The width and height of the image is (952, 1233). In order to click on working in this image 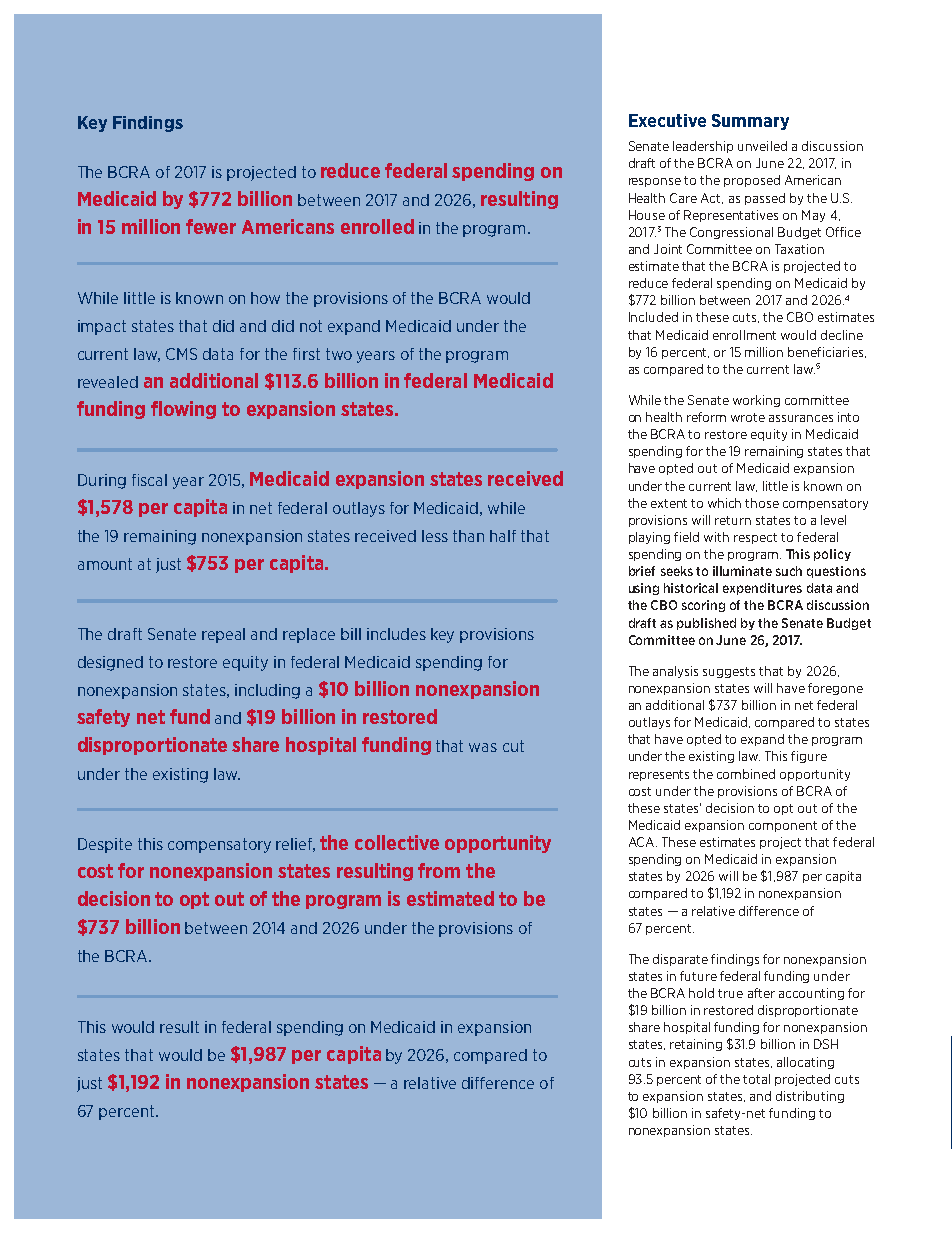, I will do `click(756, 401)`.
